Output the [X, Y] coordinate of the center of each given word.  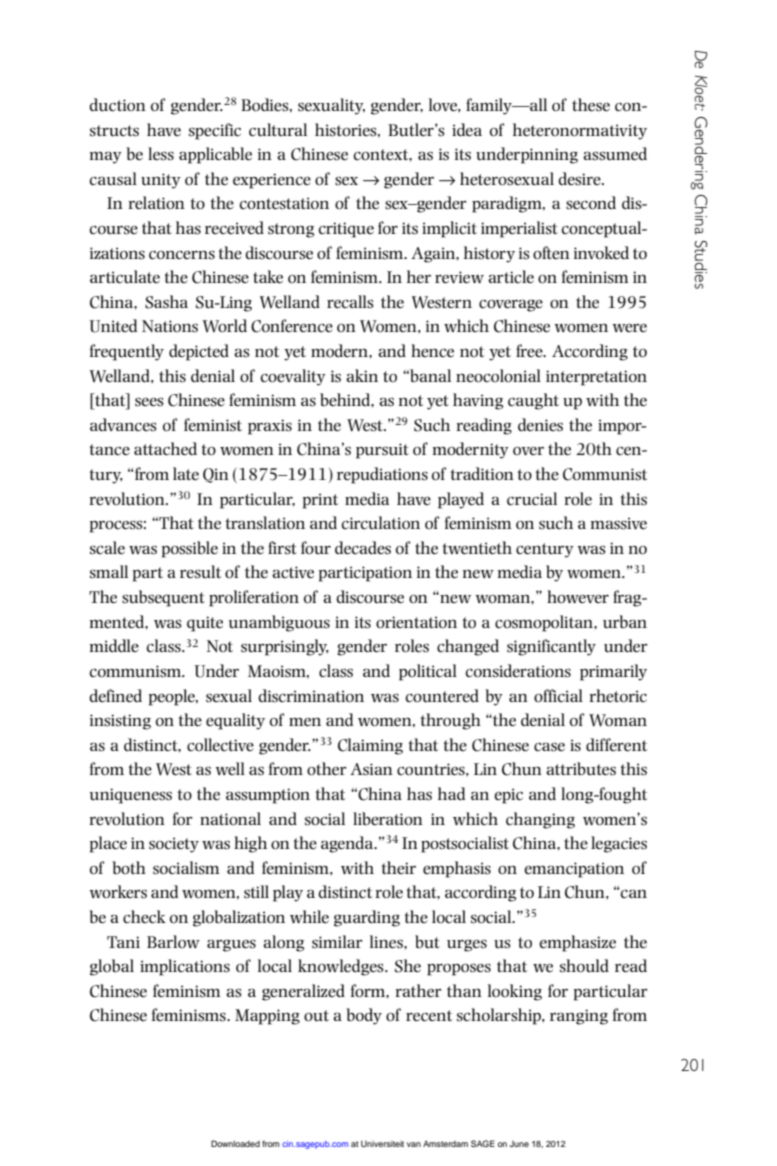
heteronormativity [580, 131]
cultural [278, 130]
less [161, 154]
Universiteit [382, 1143]
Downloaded [235, 1143]
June [519, 1144]
